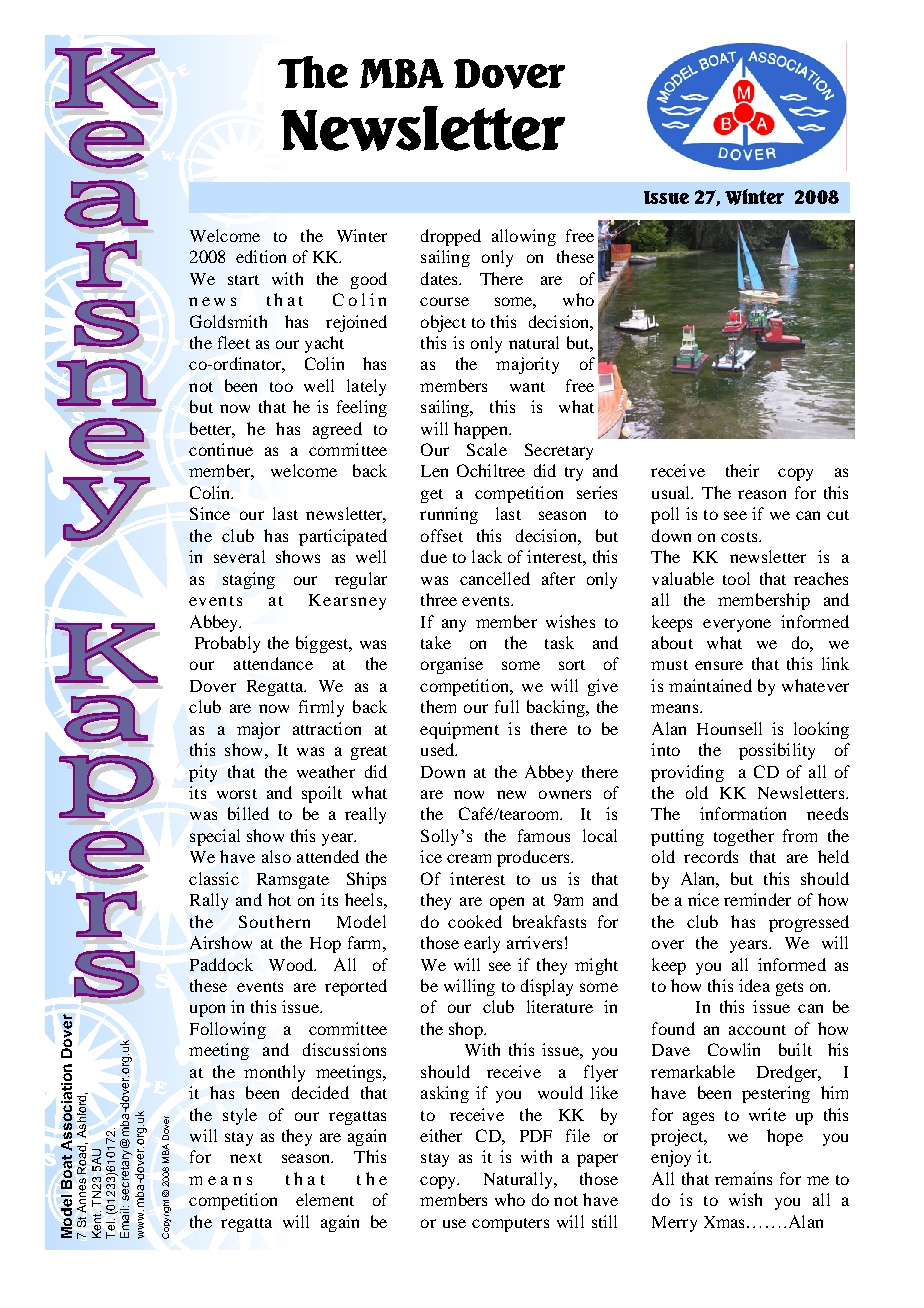  I want to click on Ramsgate, so click(293, 881).
